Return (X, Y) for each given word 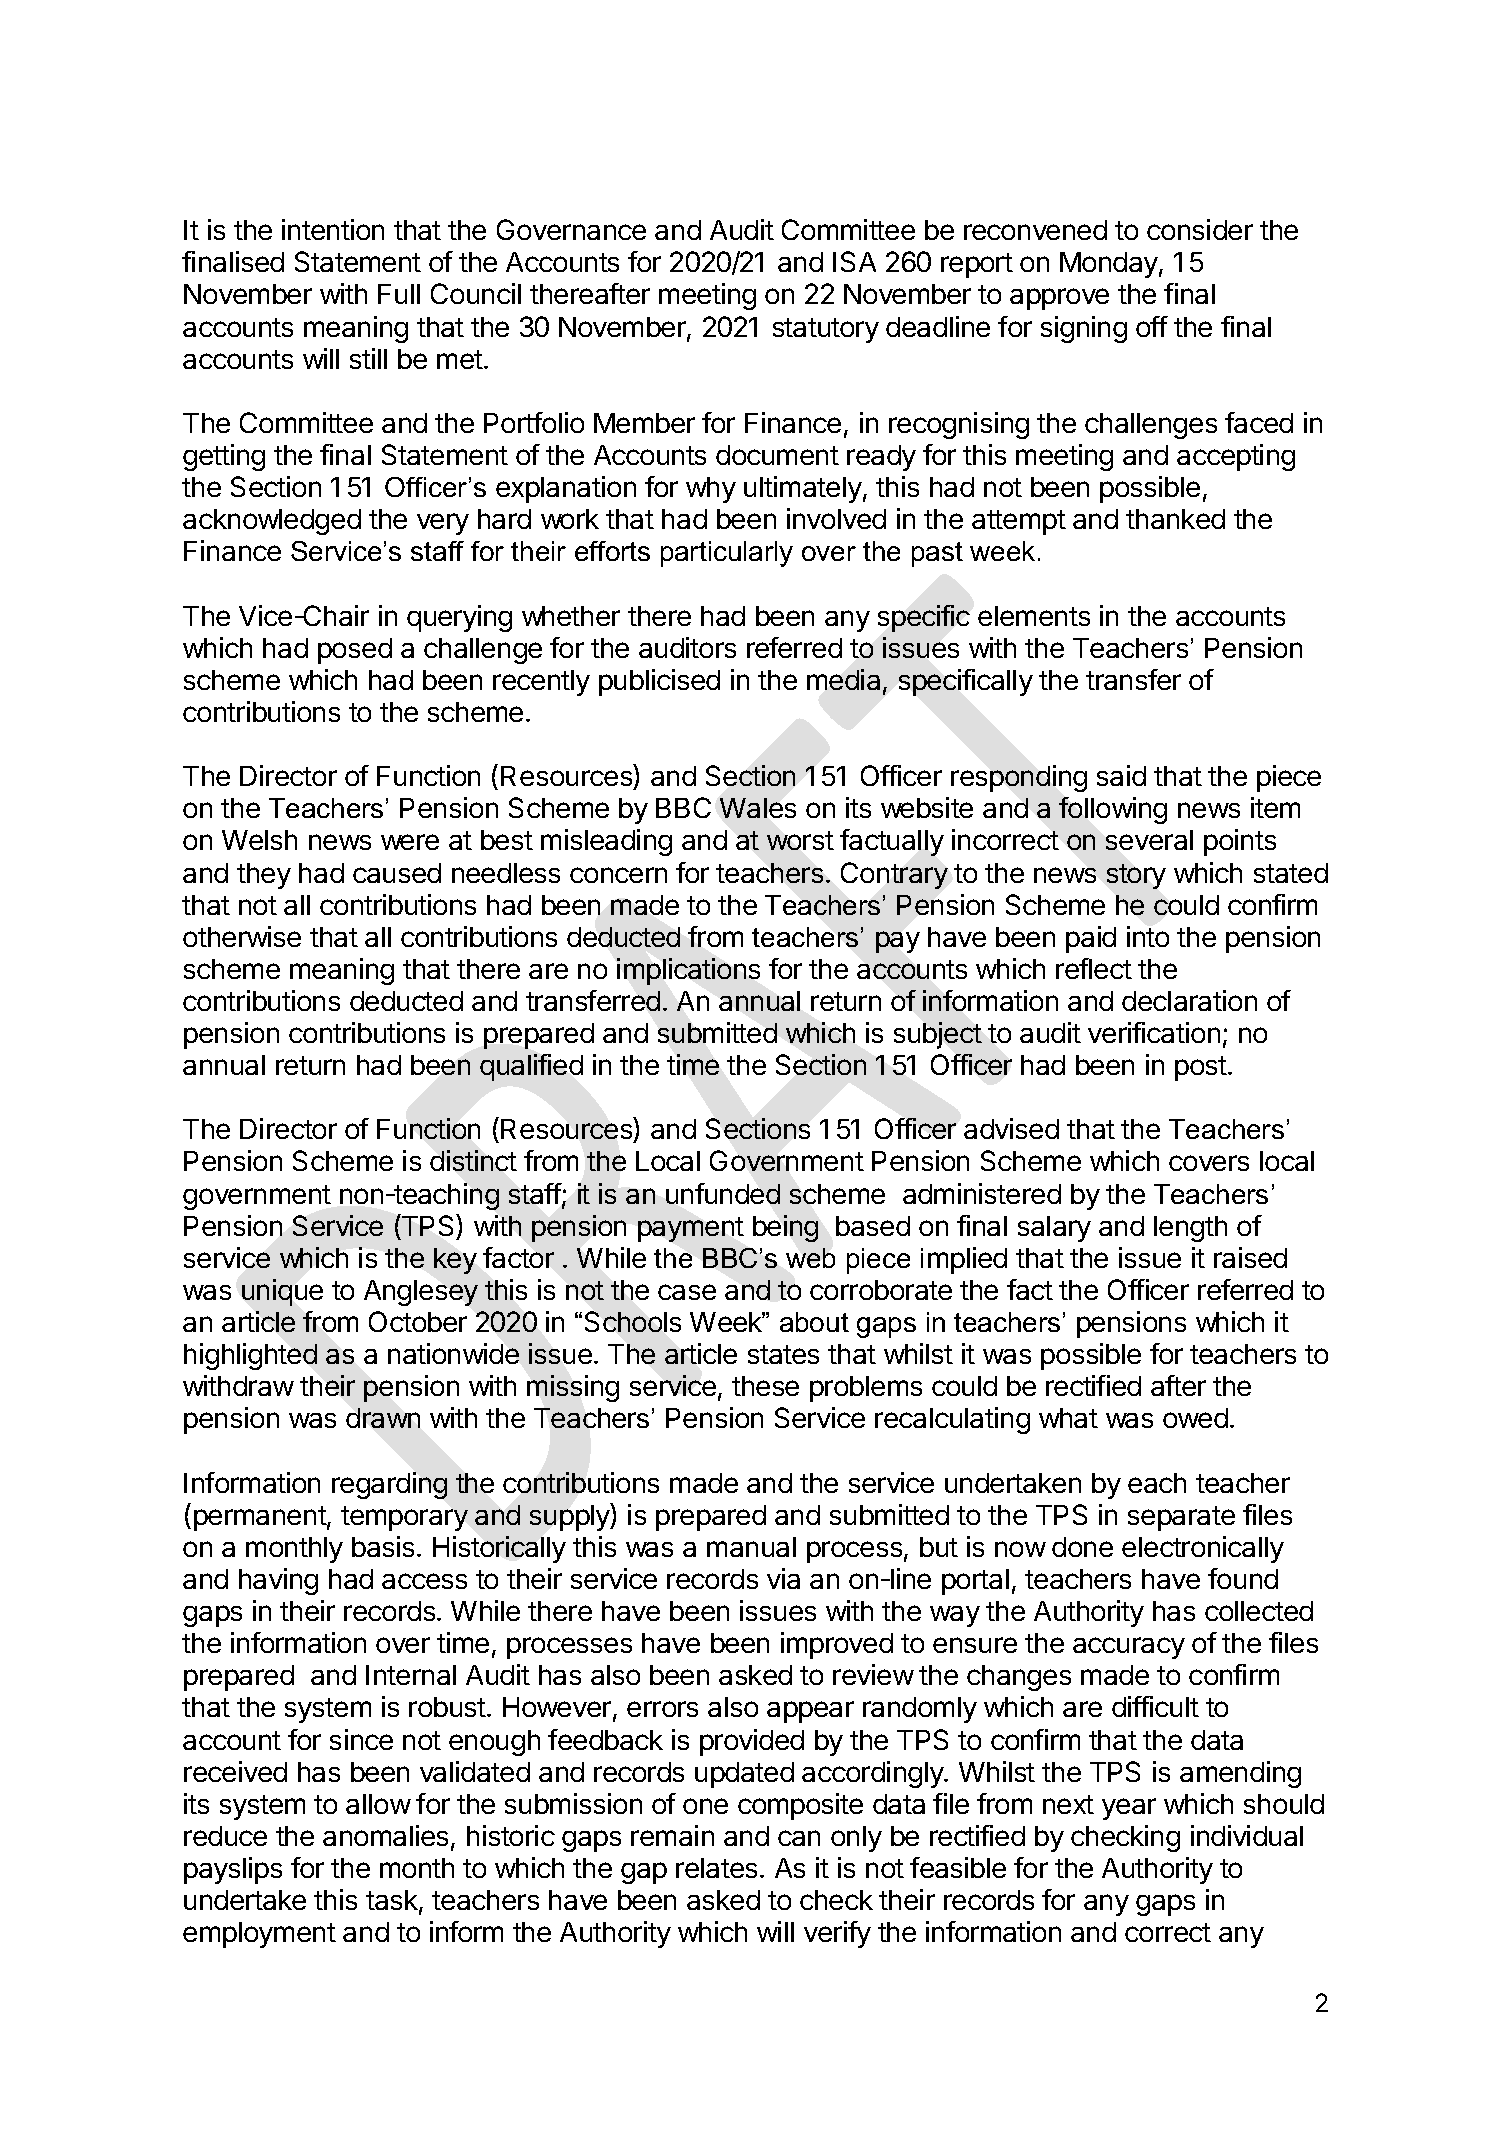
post (1202, 1068)
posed (355, 651)
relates (716, 1868)
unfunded (723, 1193)
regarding (389, 1485)
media (843, 679)
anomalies (385, 1835)
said (1121, 775)
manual (751, 1547)
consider (1200, 229)
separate (1181, 1518)
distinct (473, 1160)
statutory (826, 330)
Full (399, 294)
